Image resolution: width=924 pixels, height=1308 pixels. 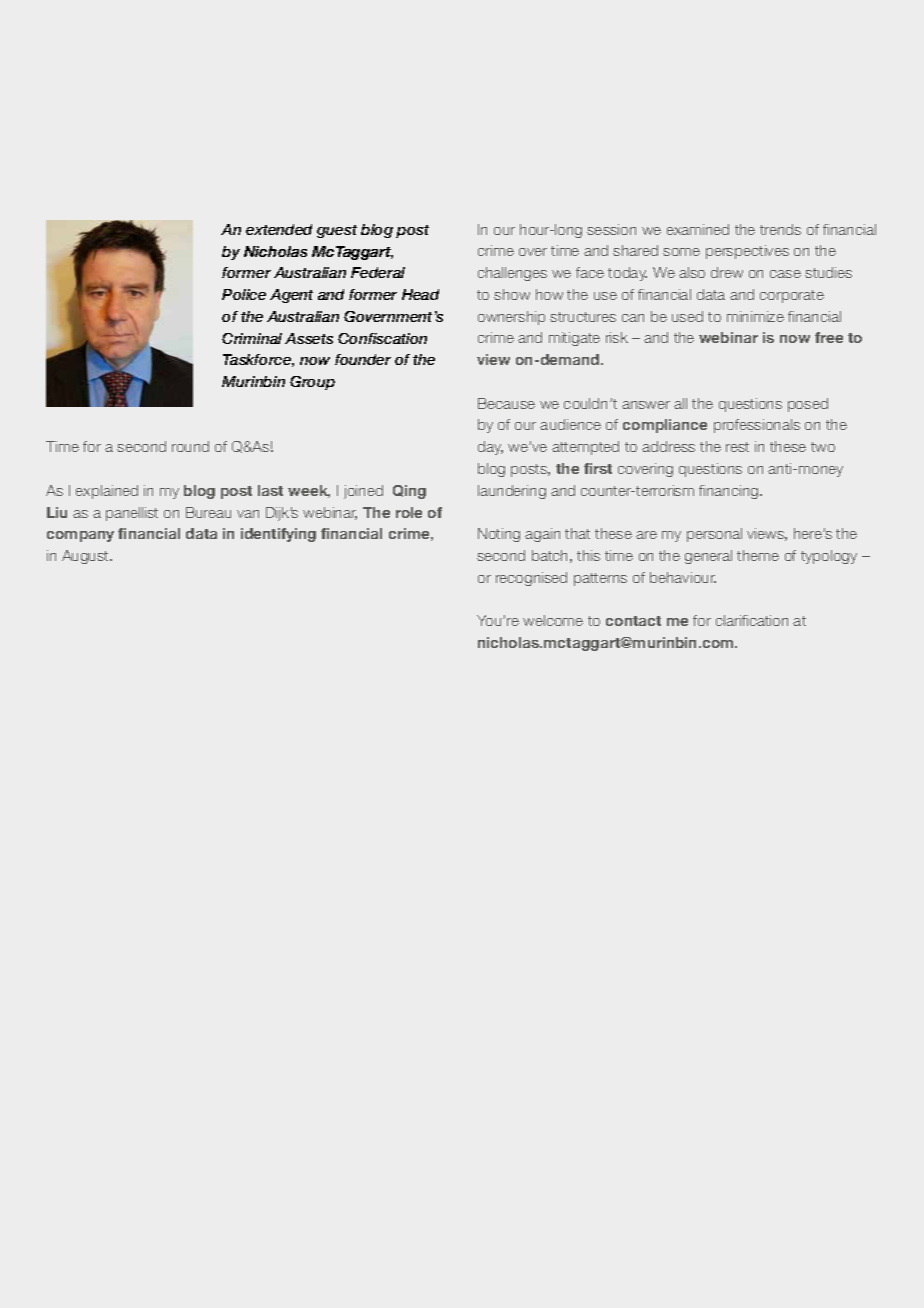 What do you see at coordinates (752, 620) in the screenshot?
I see `clarification` at bounding box center [752, 620].
